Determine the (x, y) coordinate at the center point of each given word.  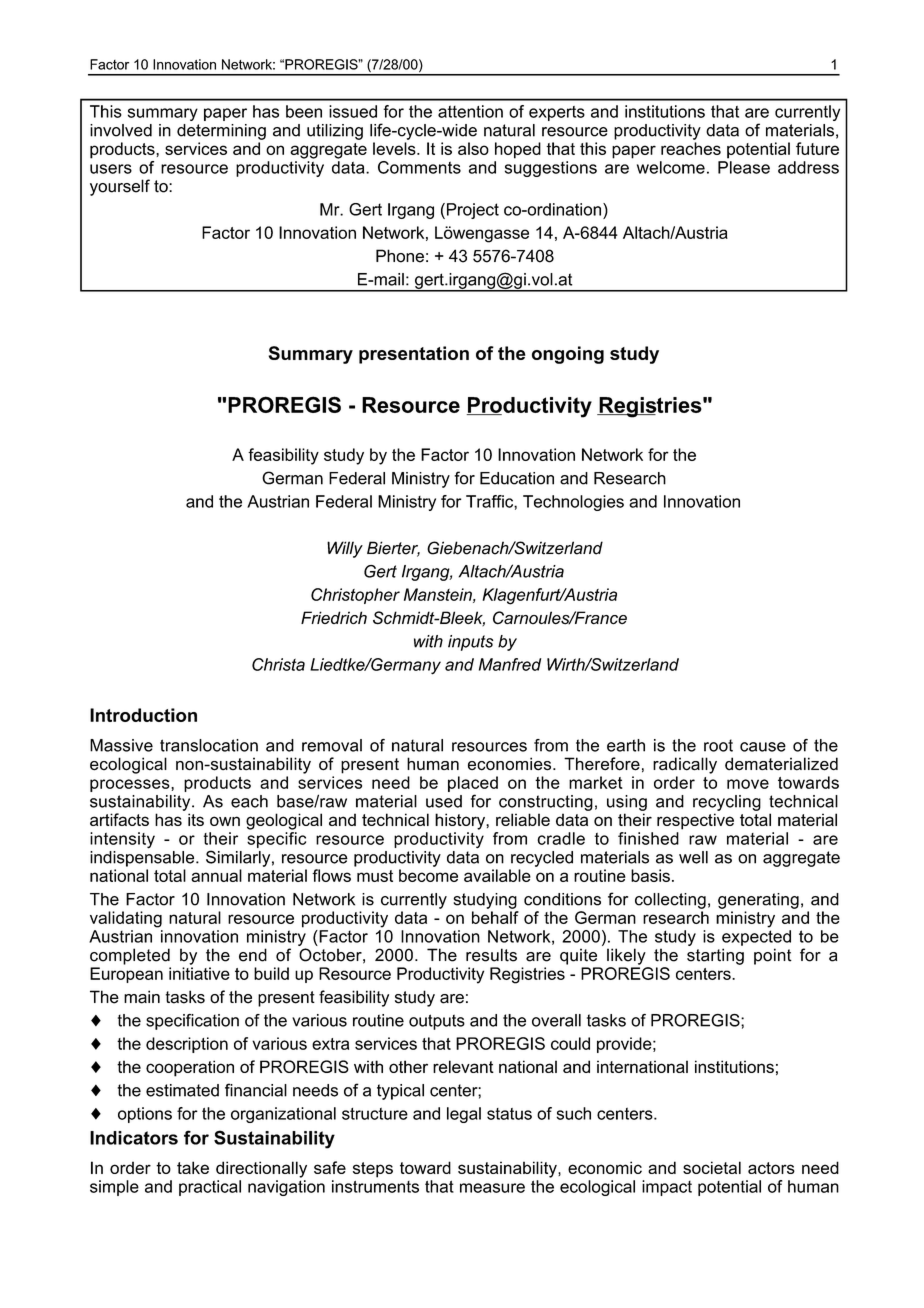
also (473, 148)
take (193, 1167)
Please (744, 167)
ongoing (568, 355)
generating (758, 901)
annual (216, 875)
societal (712, 1167)
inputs (470, 643)
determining (221, 132)
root (718, 745)
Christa (278, 664)
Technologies (573, 503)
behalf (495, 917)
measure (492, 1188)
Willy (345, 549)
